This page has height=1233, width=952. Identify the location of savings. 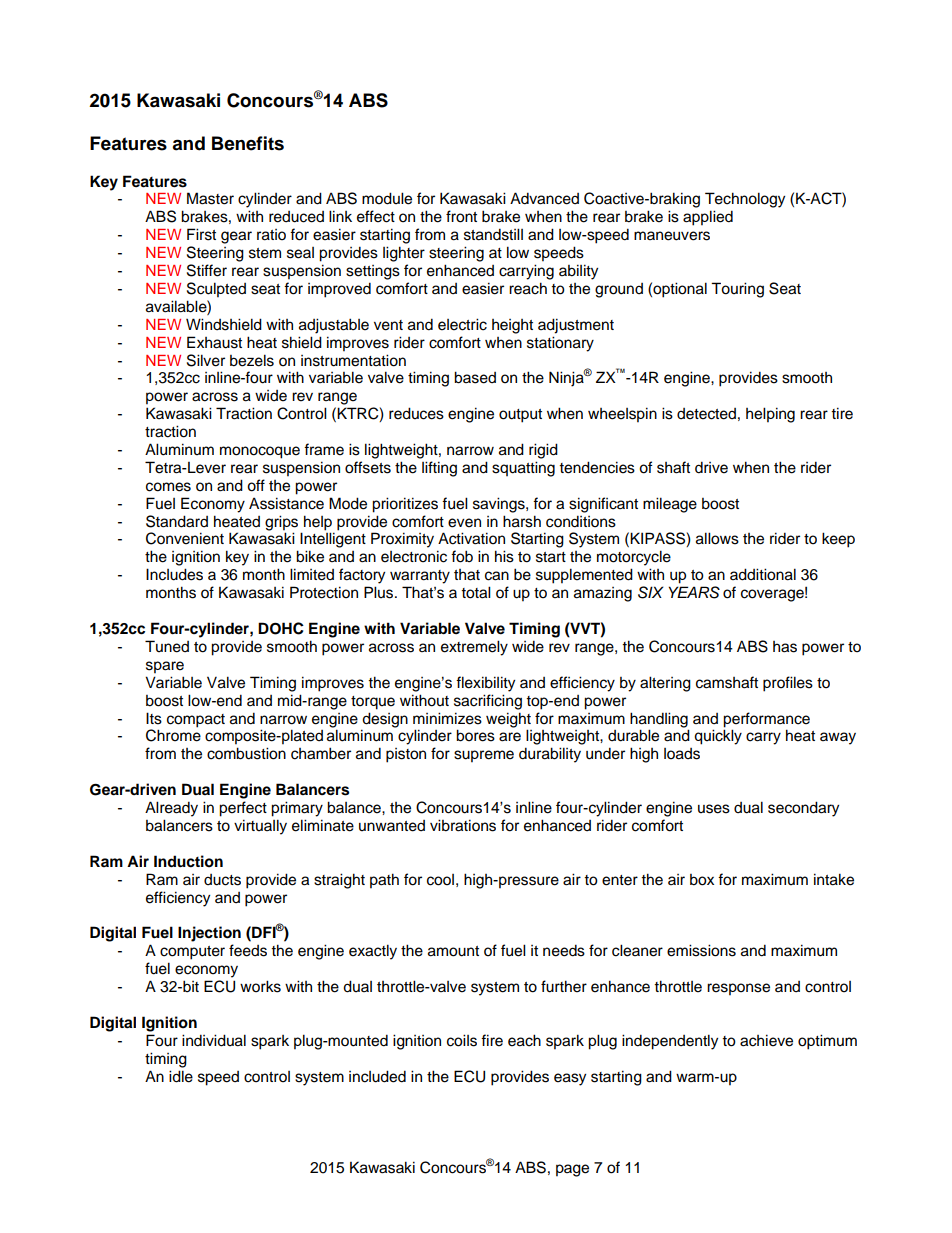
(500, 505).
